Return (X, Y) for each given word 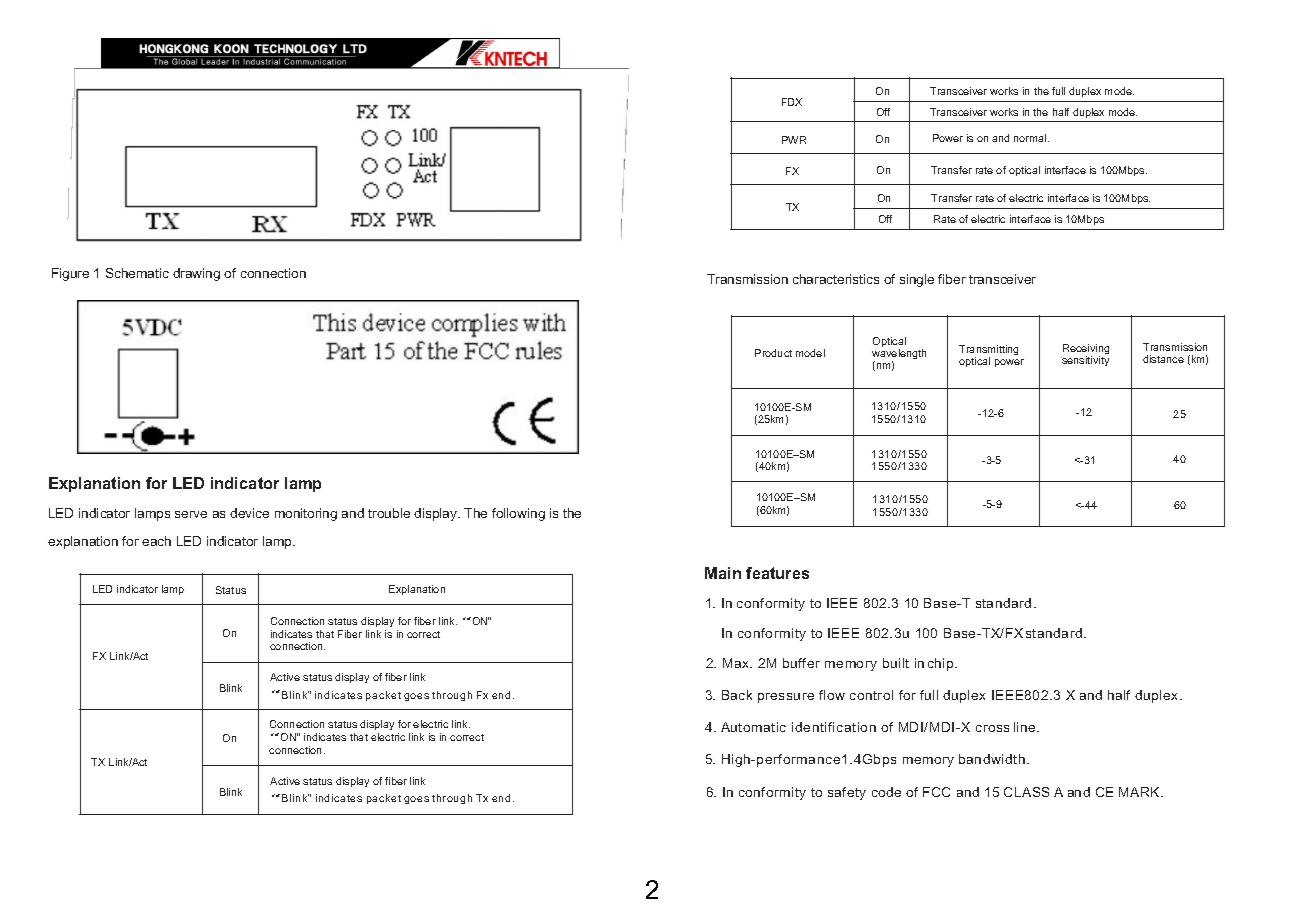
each (156, 541)
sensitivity (1085, 361)
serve (191, 514)
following (518, 514)
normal (1031, 138)
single (917, 280)
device (249, 513)
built (896, 663)
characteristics (836, 279)
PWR (794, 140)
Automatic (753, 727)
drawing (196, 274)
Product (773, 353)
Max (737, 663)
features (777, 573)
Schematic (137, 273)
